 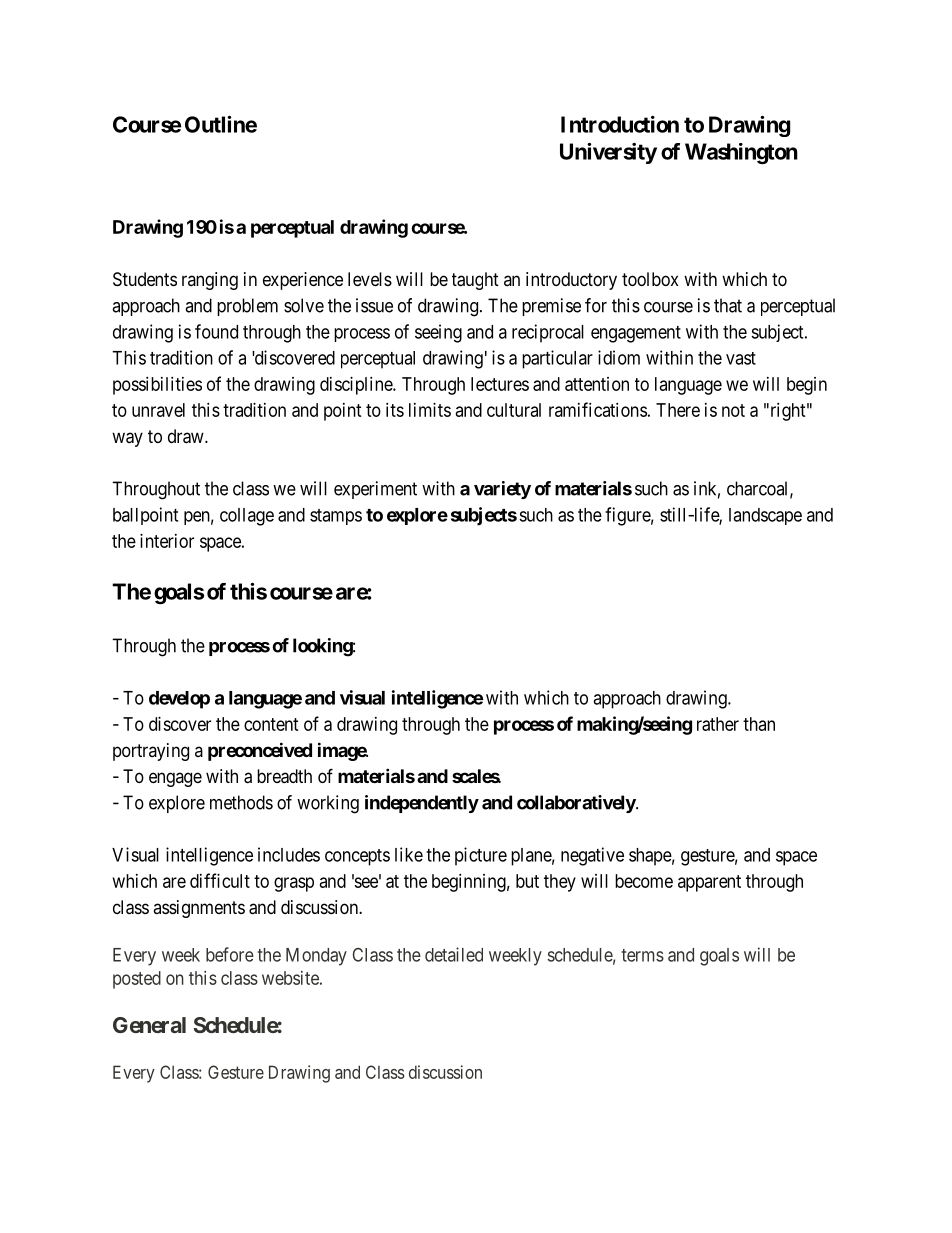 What do you see at coordinates (158, 410) in the screenshot?
I see `unravel` at bounding box center [158, 410].
